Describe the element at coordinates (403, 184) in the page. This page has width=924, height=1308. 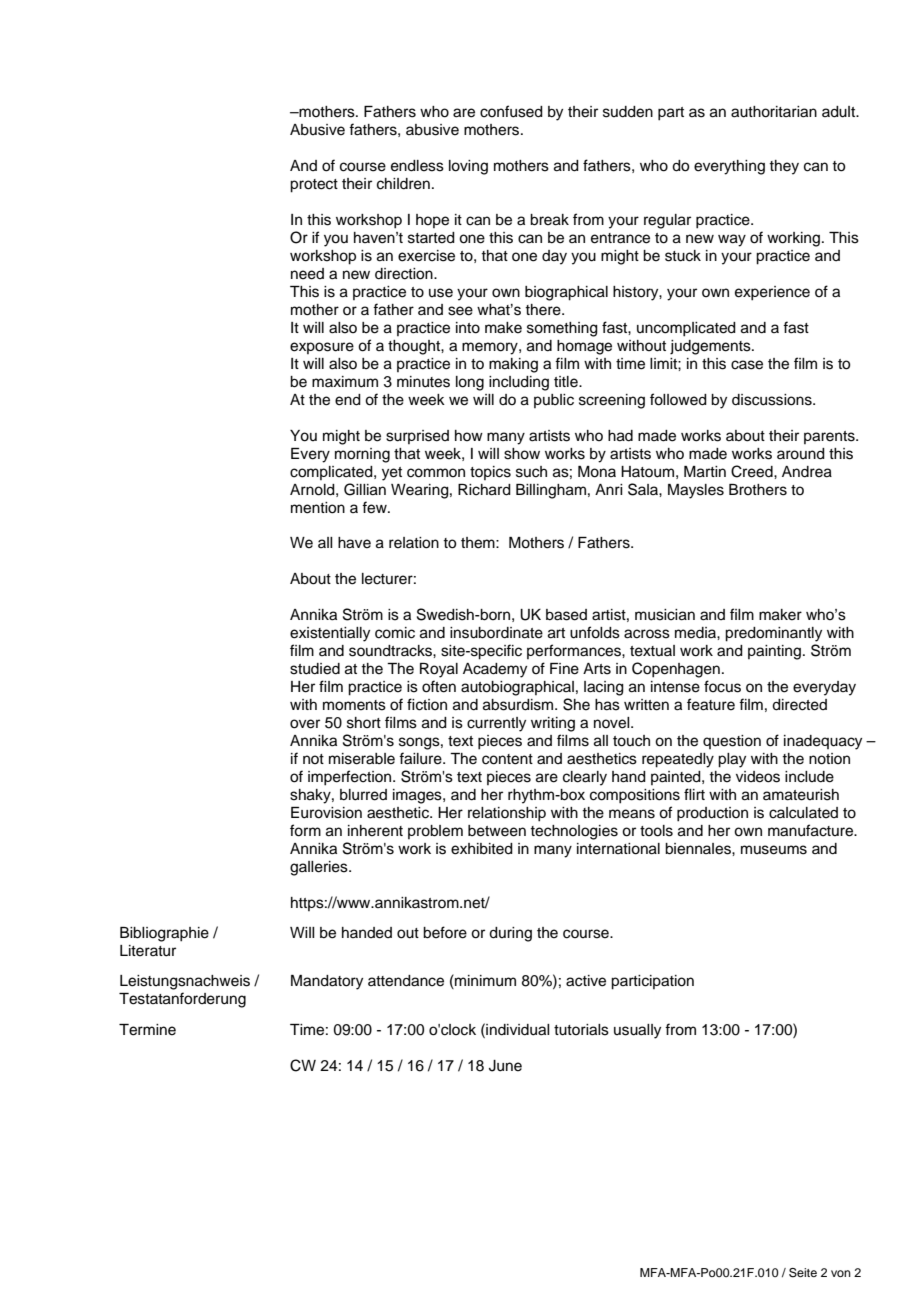
I see `children` at that location.
